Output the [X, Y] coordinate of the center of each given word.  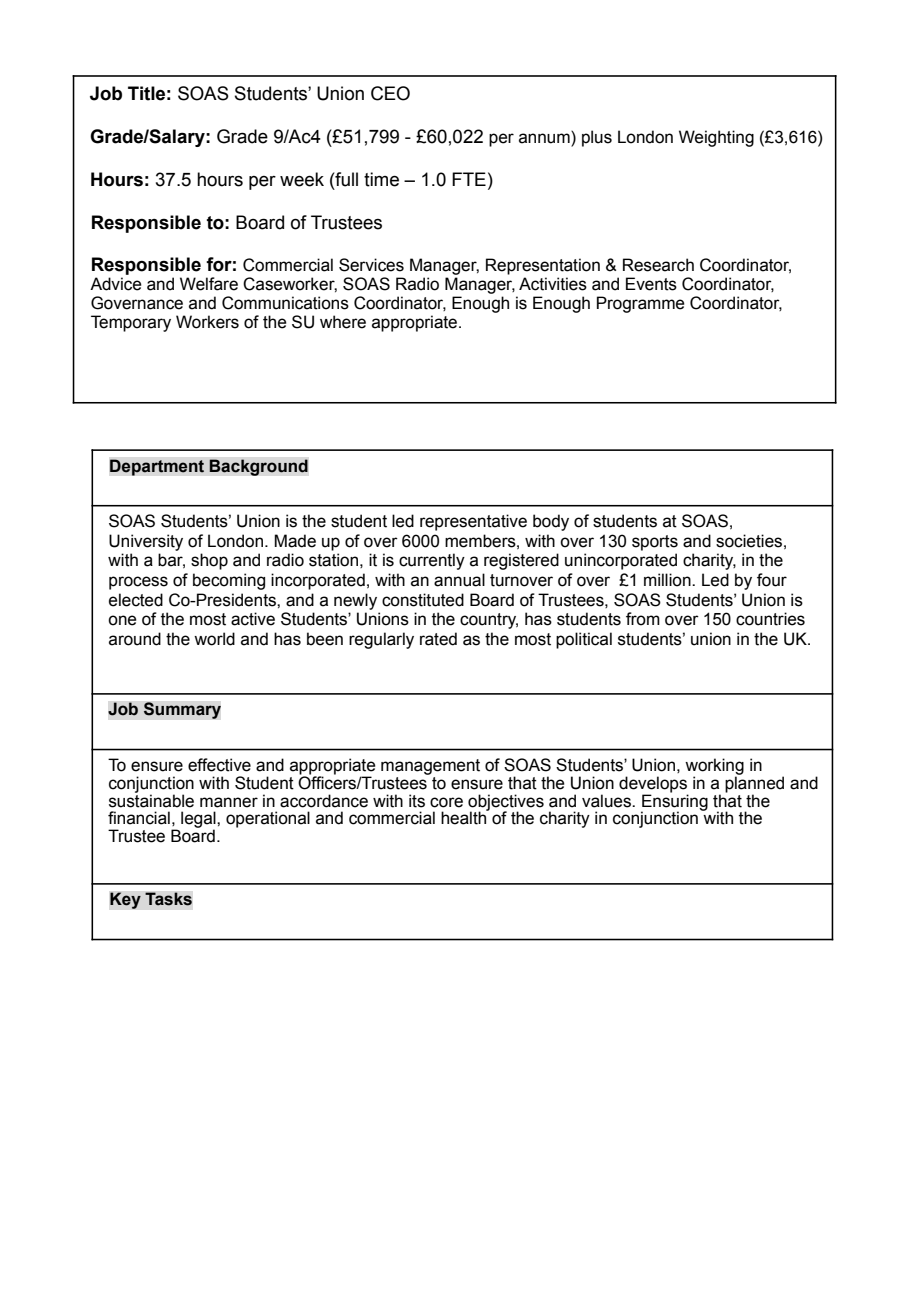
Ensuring [674, 802]
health [465, 817]
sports [655, 543]
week [302, 179]
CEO [390, 93]
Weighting [716, 138]
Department [157, 467]
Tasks [168, 899]
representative [473, 522]
